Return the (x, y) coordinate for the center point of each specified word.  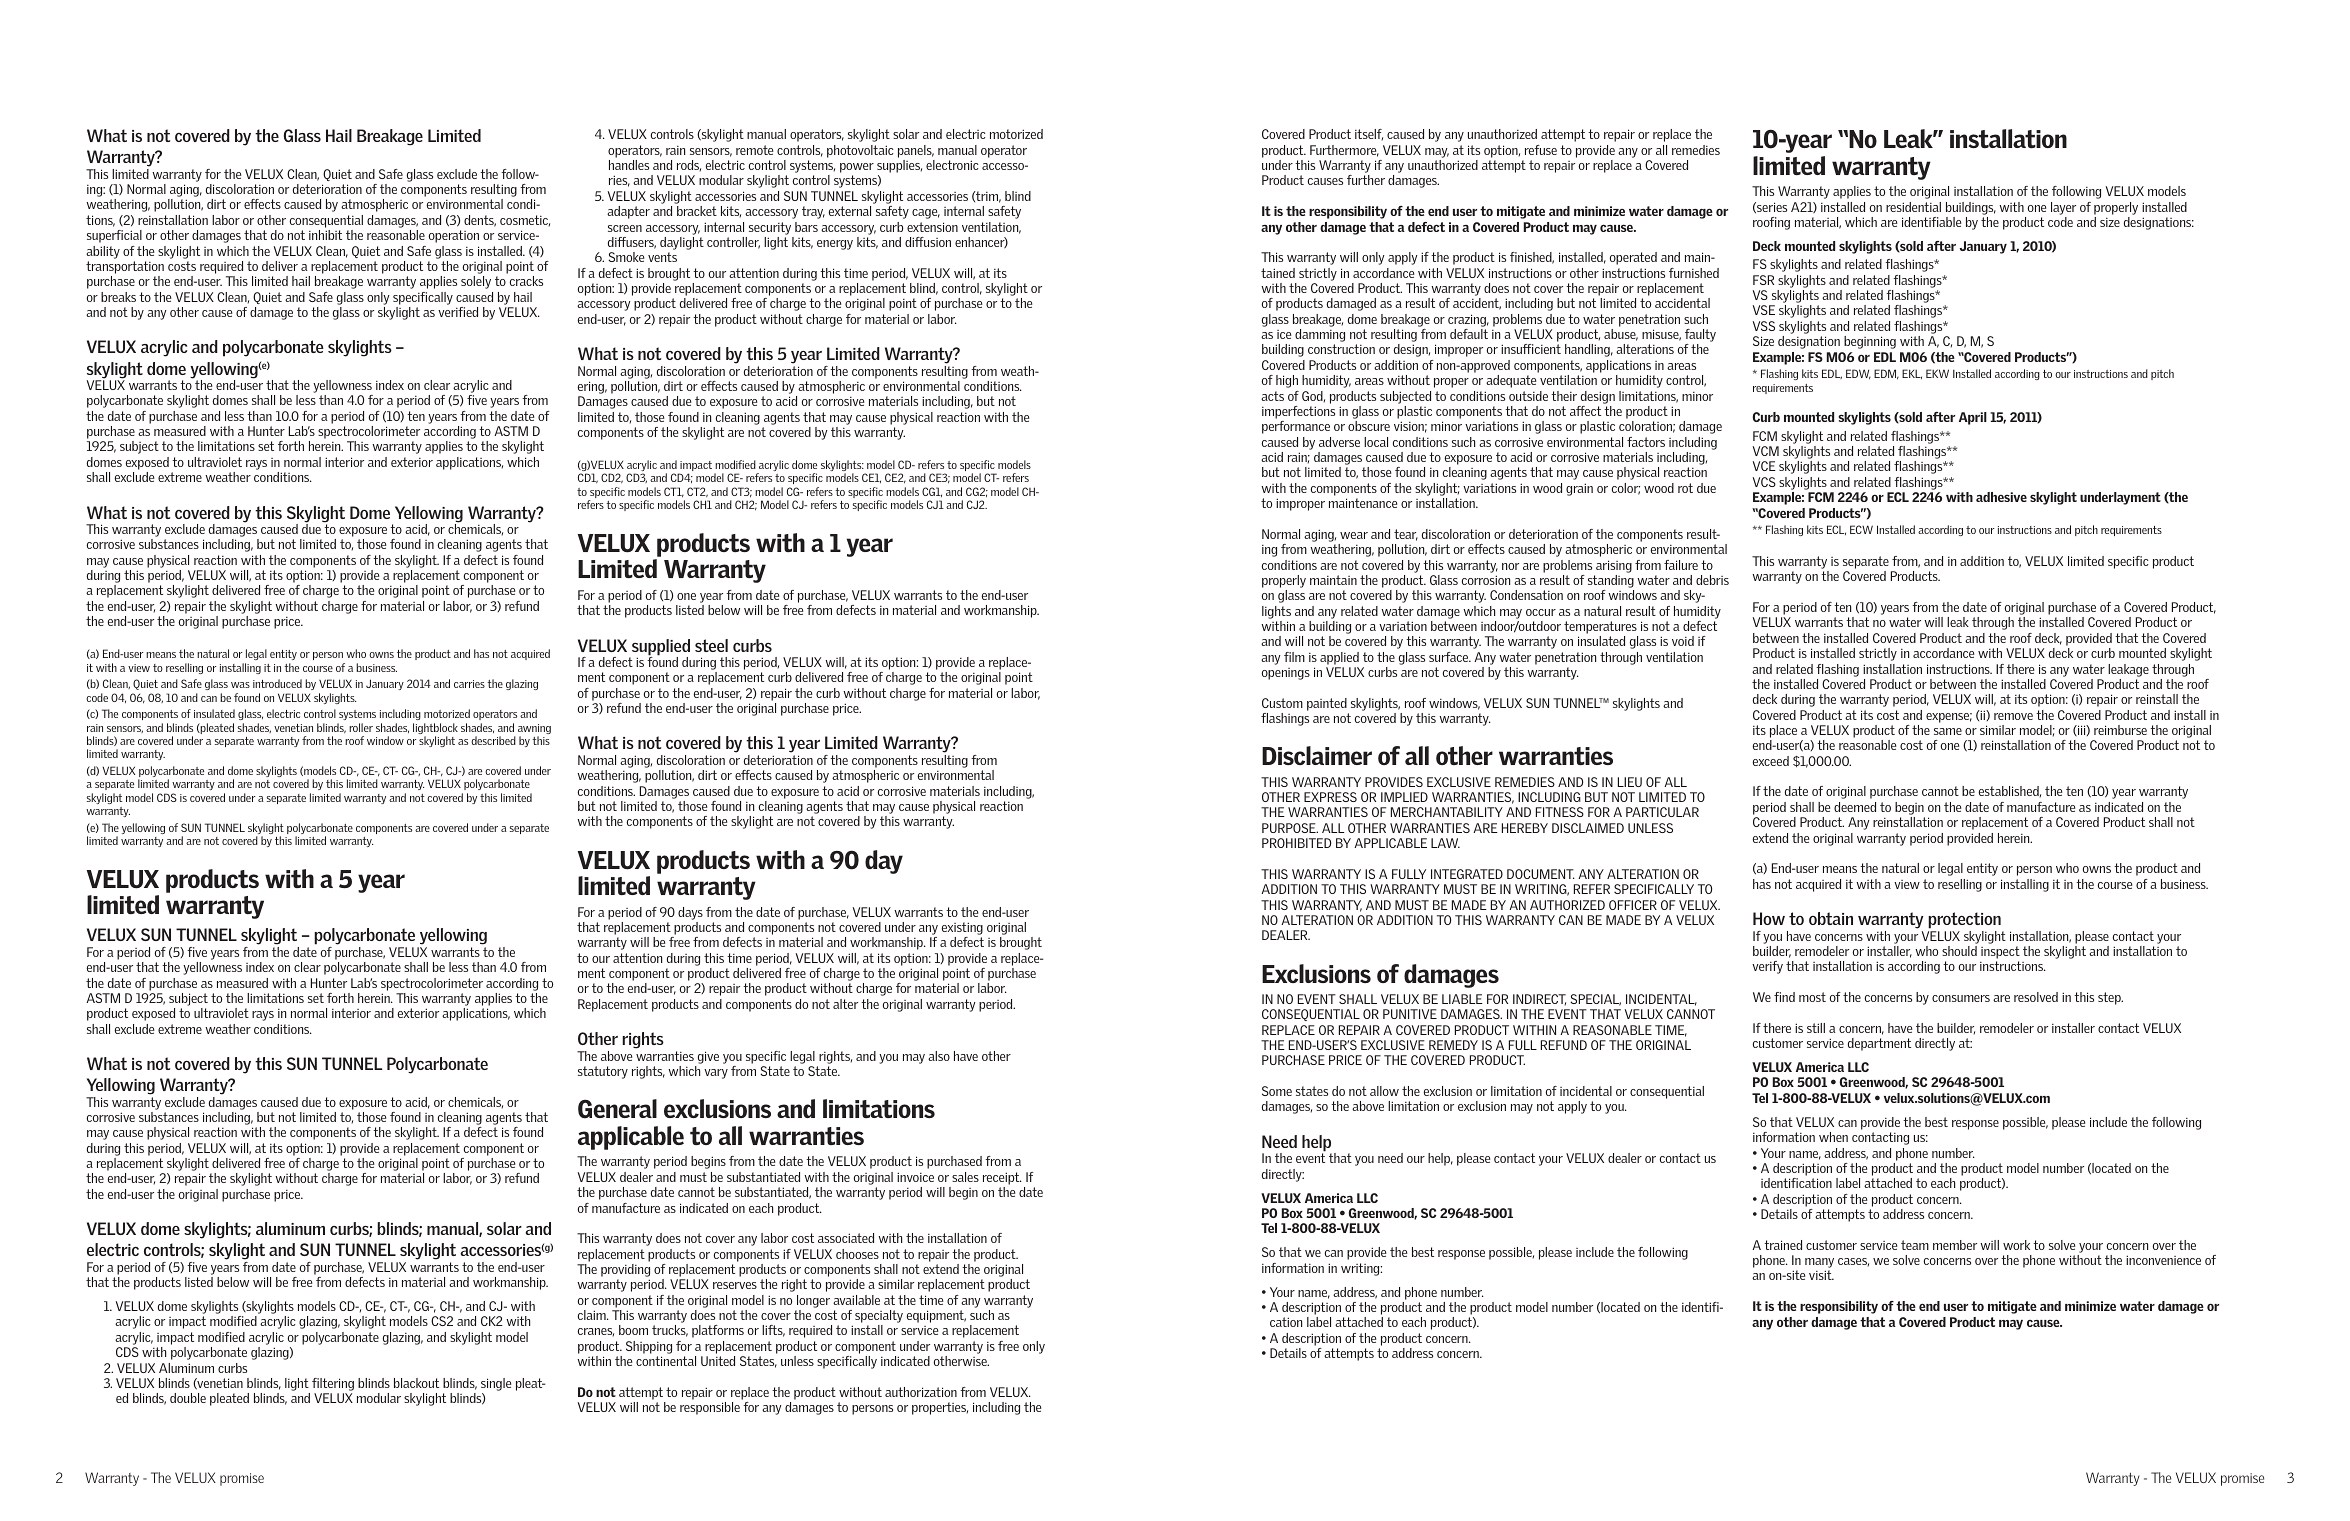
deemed (1855, 807)
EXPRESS (1330, 797)
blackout (416, 1383)
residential (1913, 207)
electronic (952, 165)
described (493, 740)
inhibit (325, 235)
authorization (921, 1392)
